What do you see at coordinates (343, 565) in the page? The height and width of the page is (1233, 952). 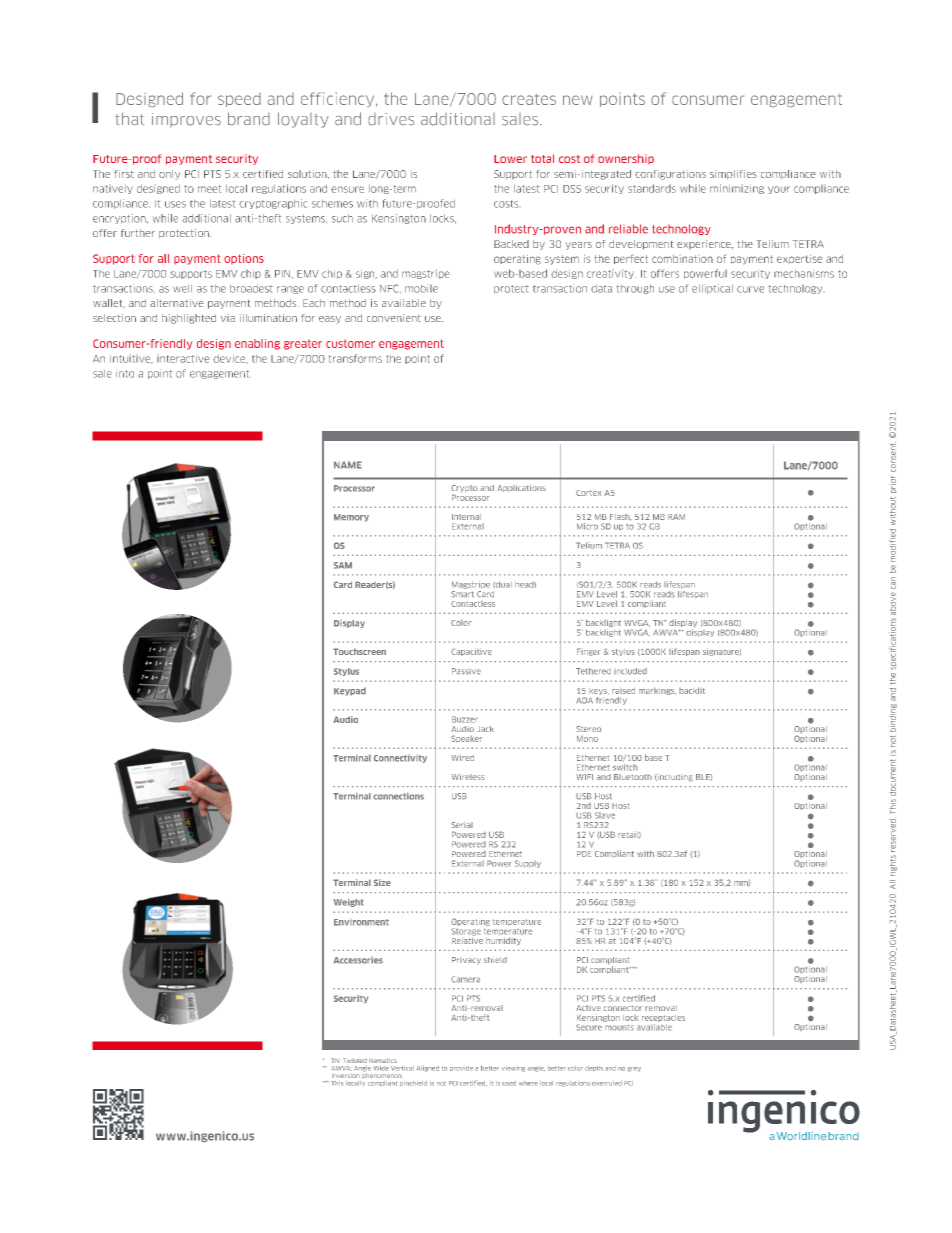 I see `SAM` at bounding box center [343, 565].
